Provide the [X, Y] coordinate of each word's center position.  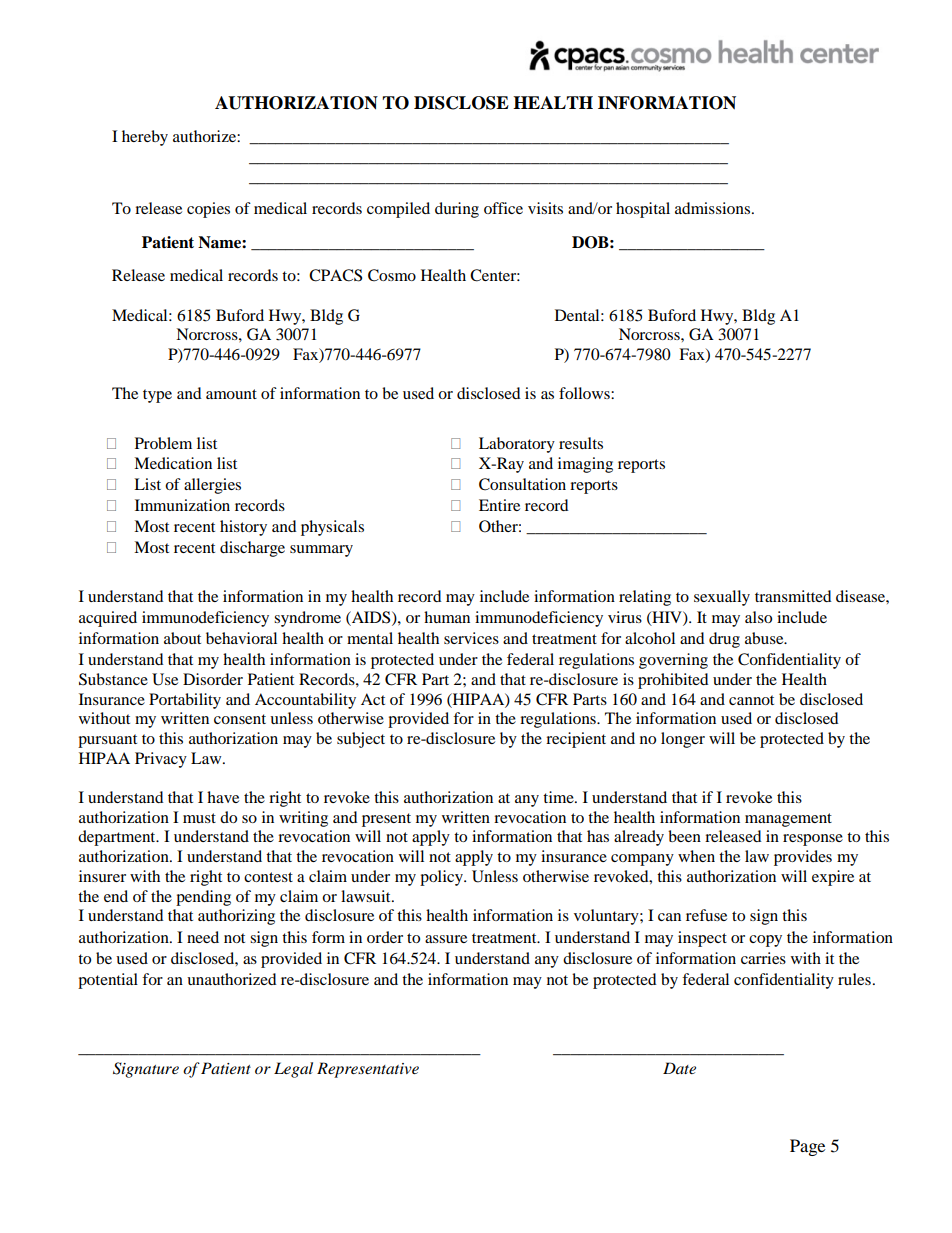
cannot [751, 700]
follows [585, 393]
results [581, 443]
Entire [499, 505]
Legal [293, 1070]
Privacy [161, 760]
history [243, 528]
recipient [576, 740]
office [503, 208]
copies [208, 210]
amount [231, 394]
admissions [714, 208]
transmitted [793, 596]
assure [446, 939]
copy [765, 941]
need [203, 937]
